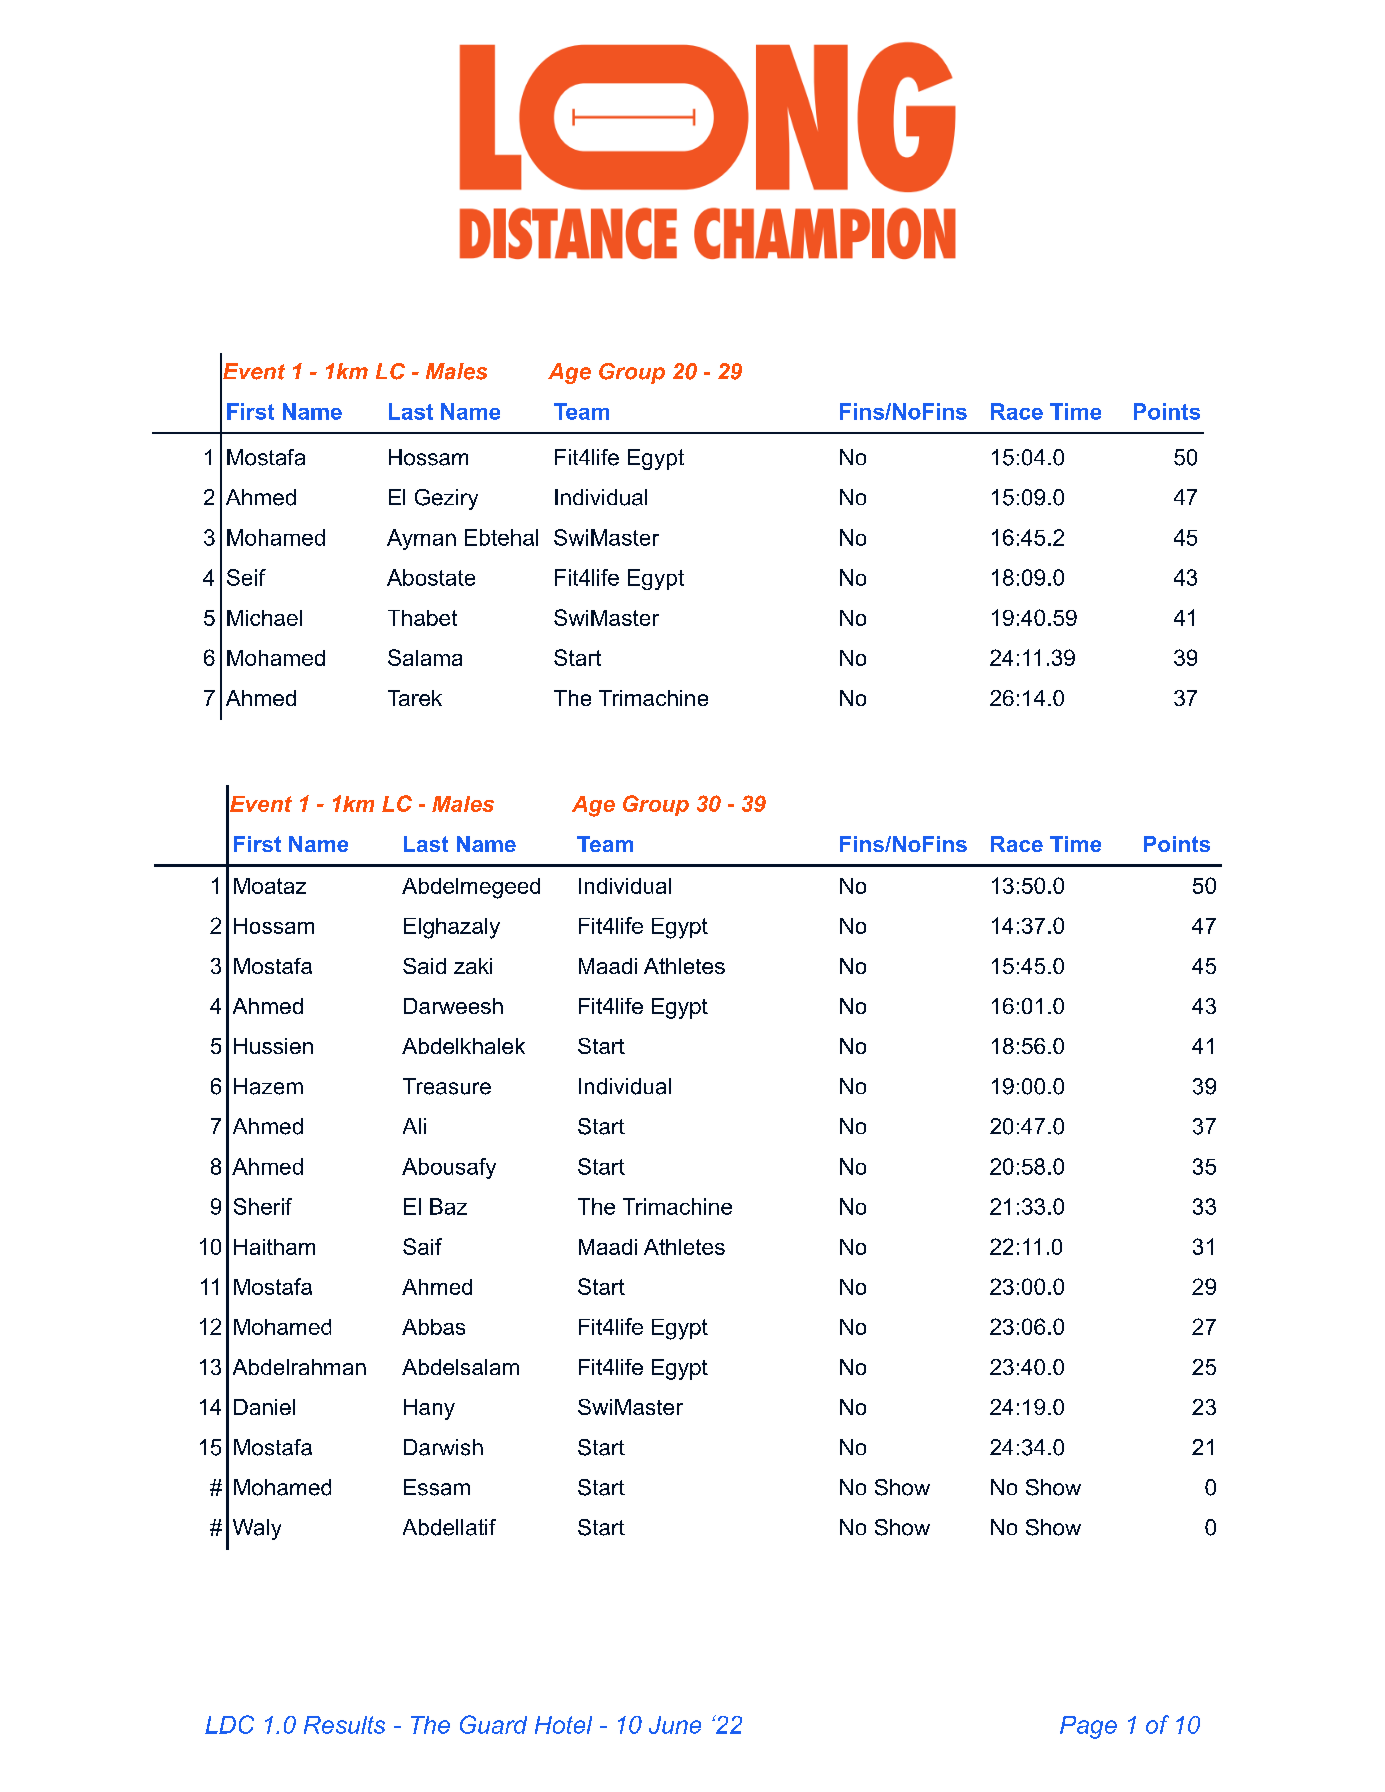 Image resolution: width=1385 pixels, height=1792 pixels. Describe the element at coordinates (264, 1407) in the document. I see `Daniel` at that location.
